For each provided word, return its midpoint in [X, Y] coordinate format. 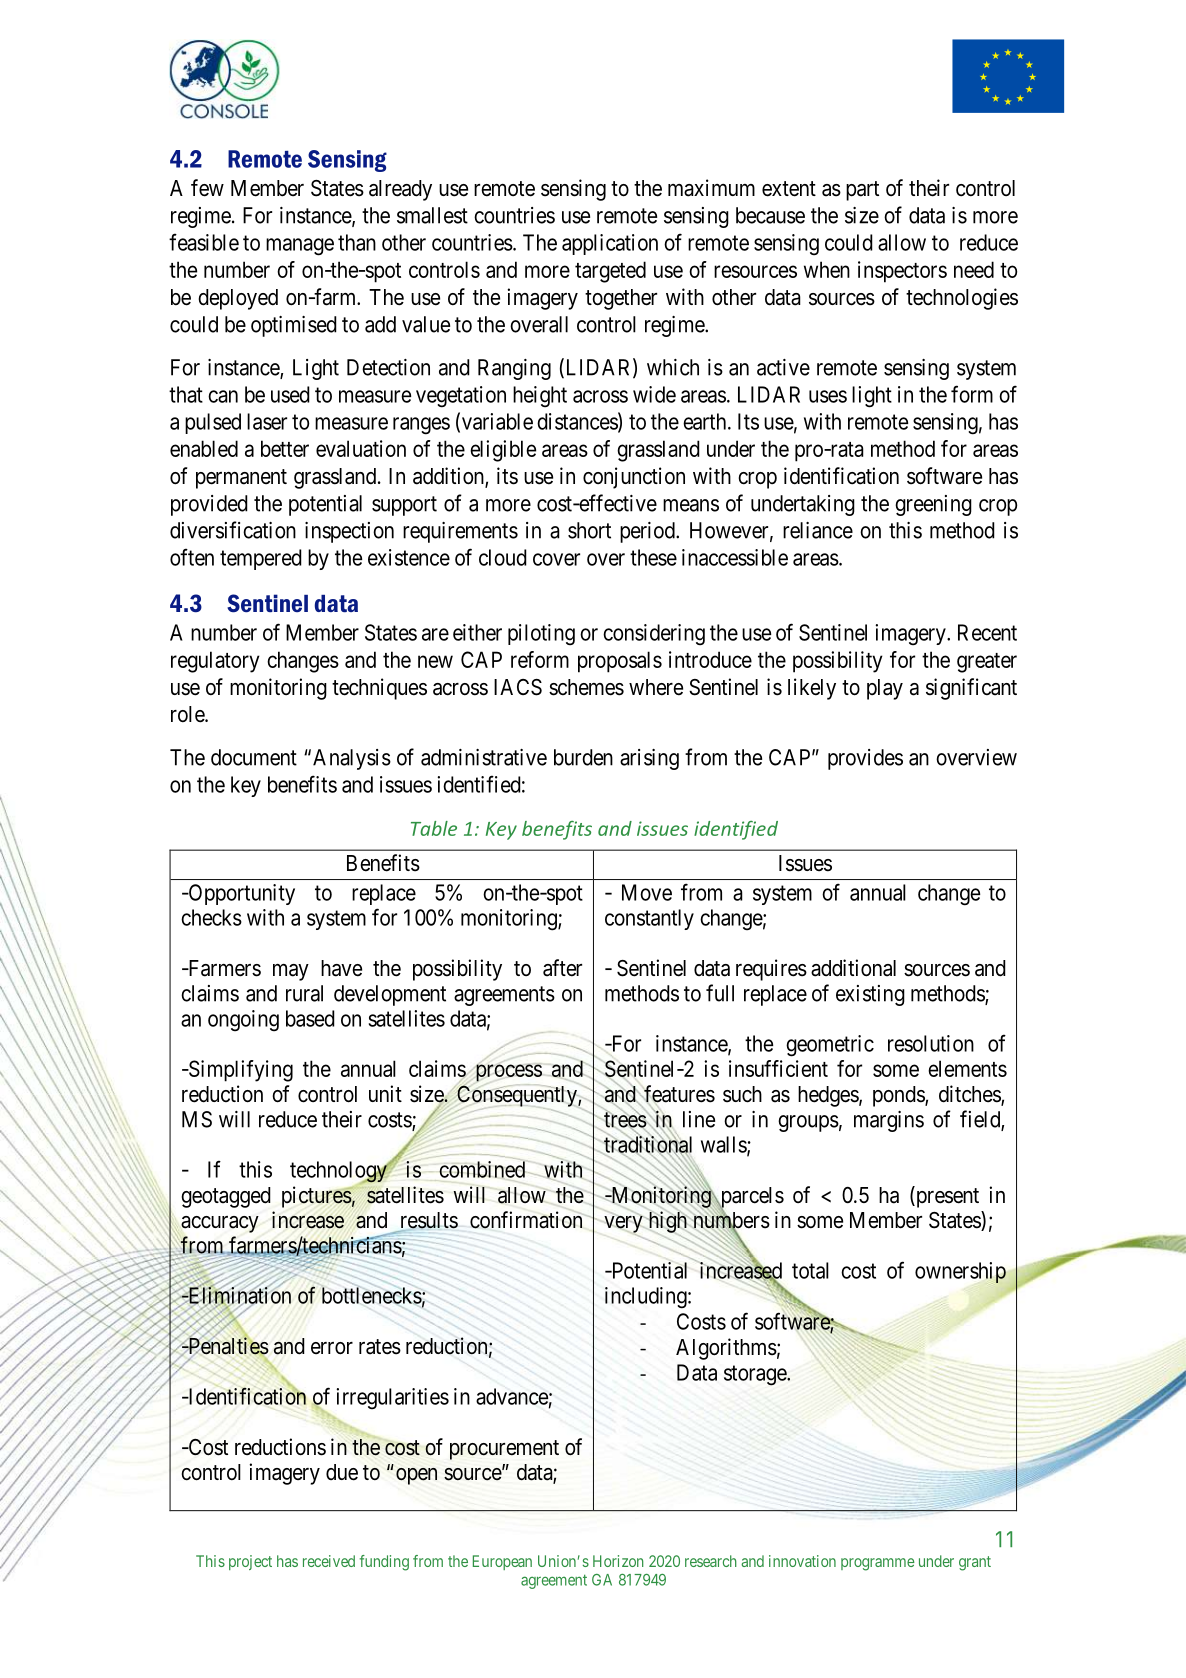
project [250, 1562]
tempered [261, 559]
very [624, 1225]
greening [933, 505]
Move [647, 892]
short [589, 530]
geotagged [226, 1197]
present [946, 1198]
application [610, 244]
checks [211, 917]
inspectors [902, 272]
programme [878, 1564]
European [502, 1562]
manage [300, 247]
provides [865, 759]
